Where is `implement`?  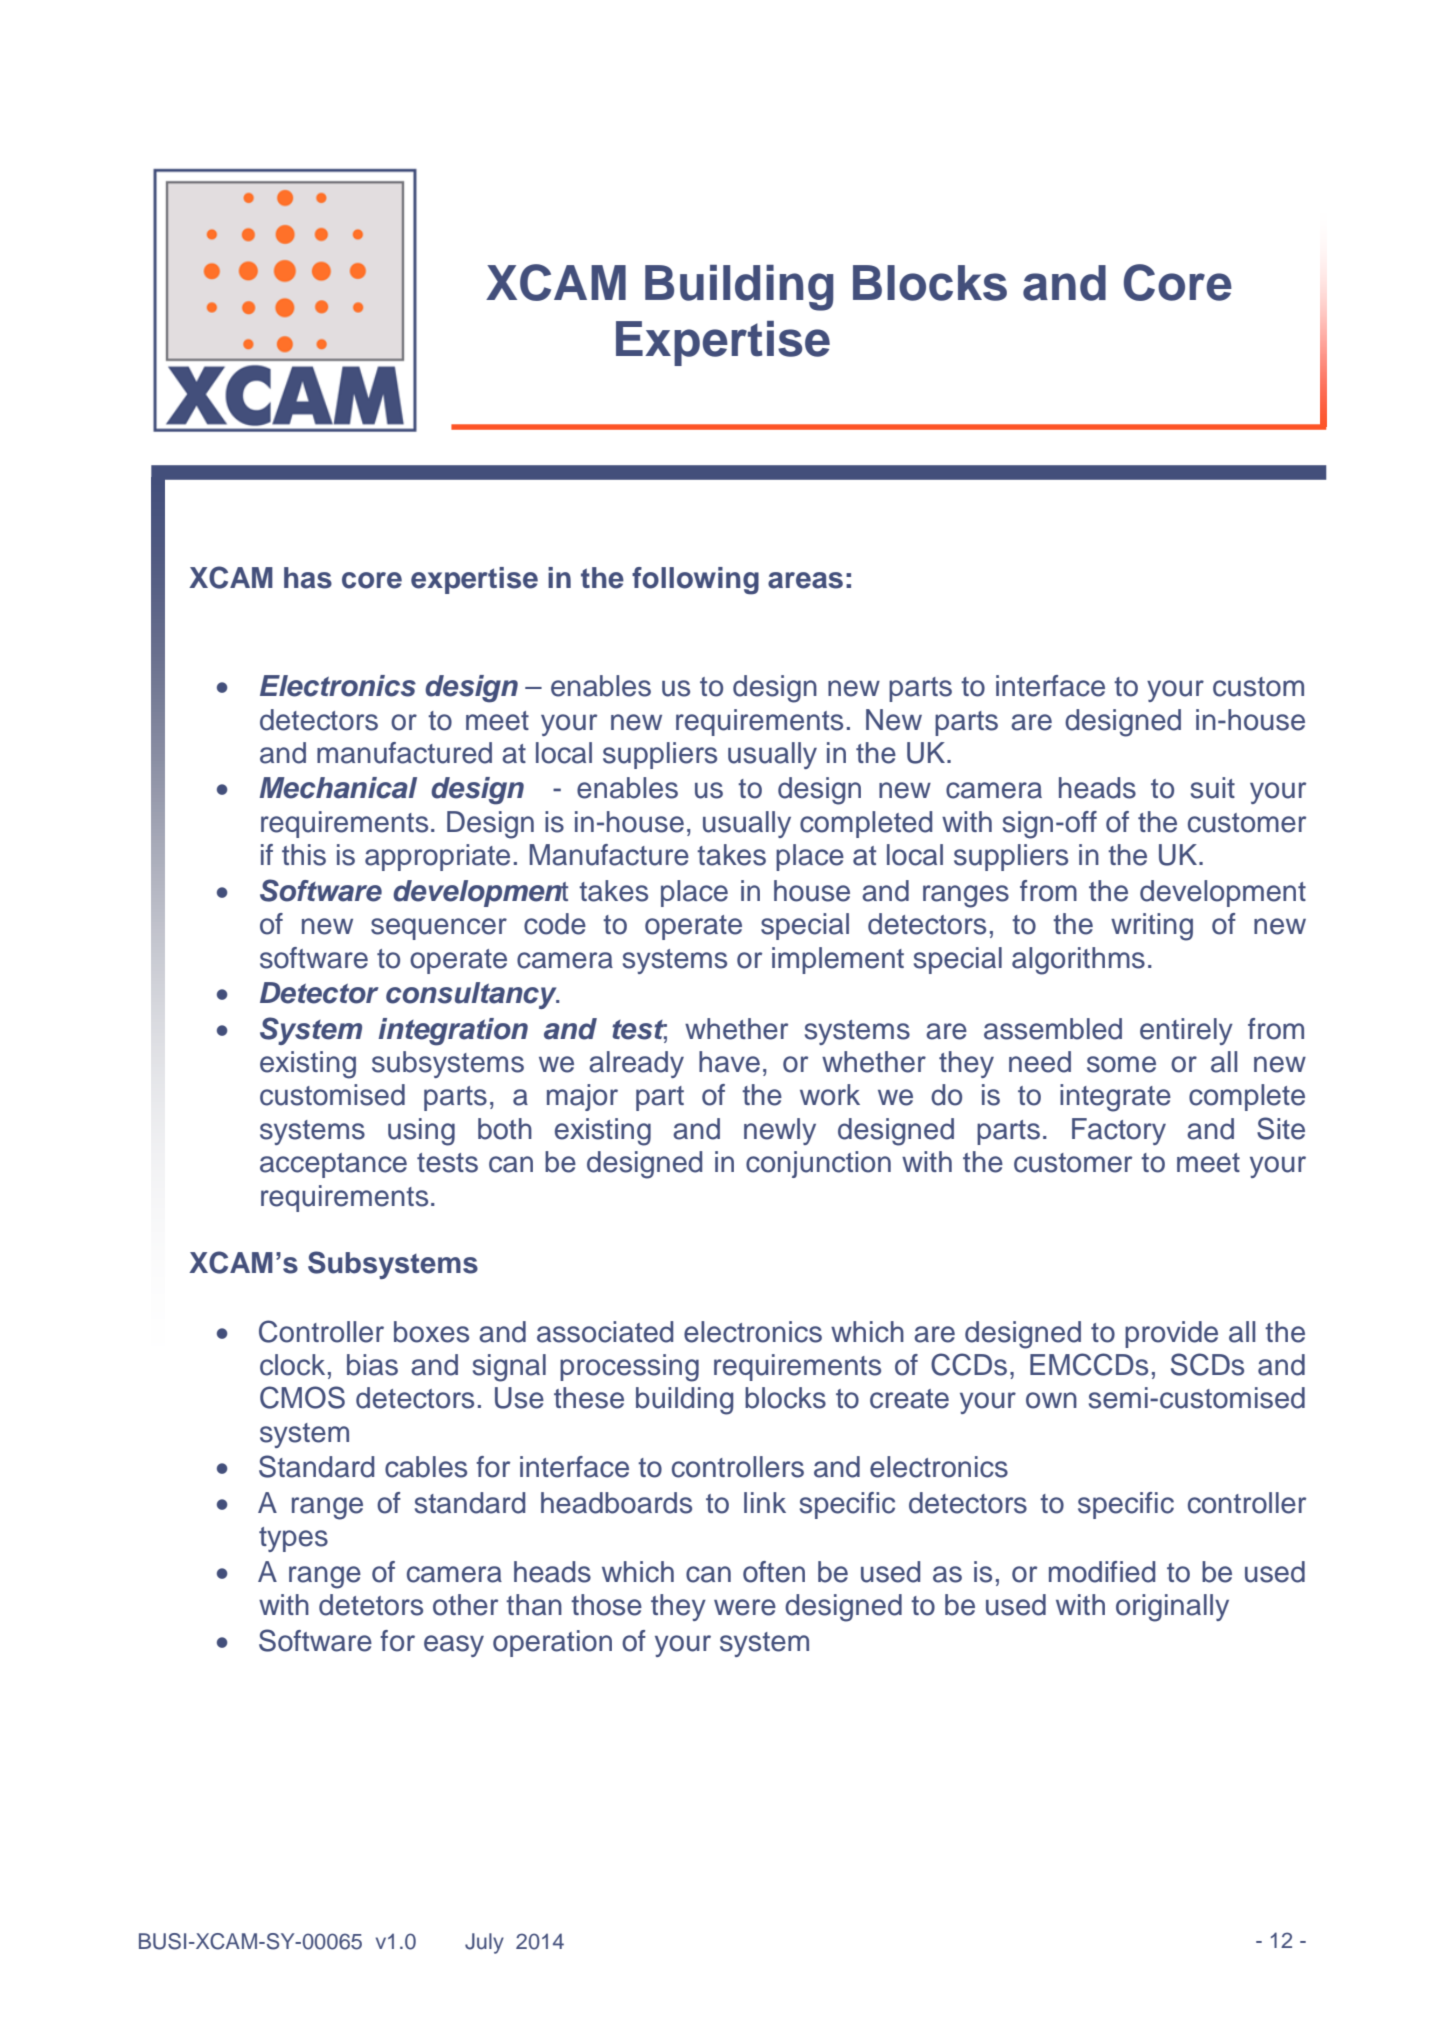
implement is located at coordinates (838, 960).
